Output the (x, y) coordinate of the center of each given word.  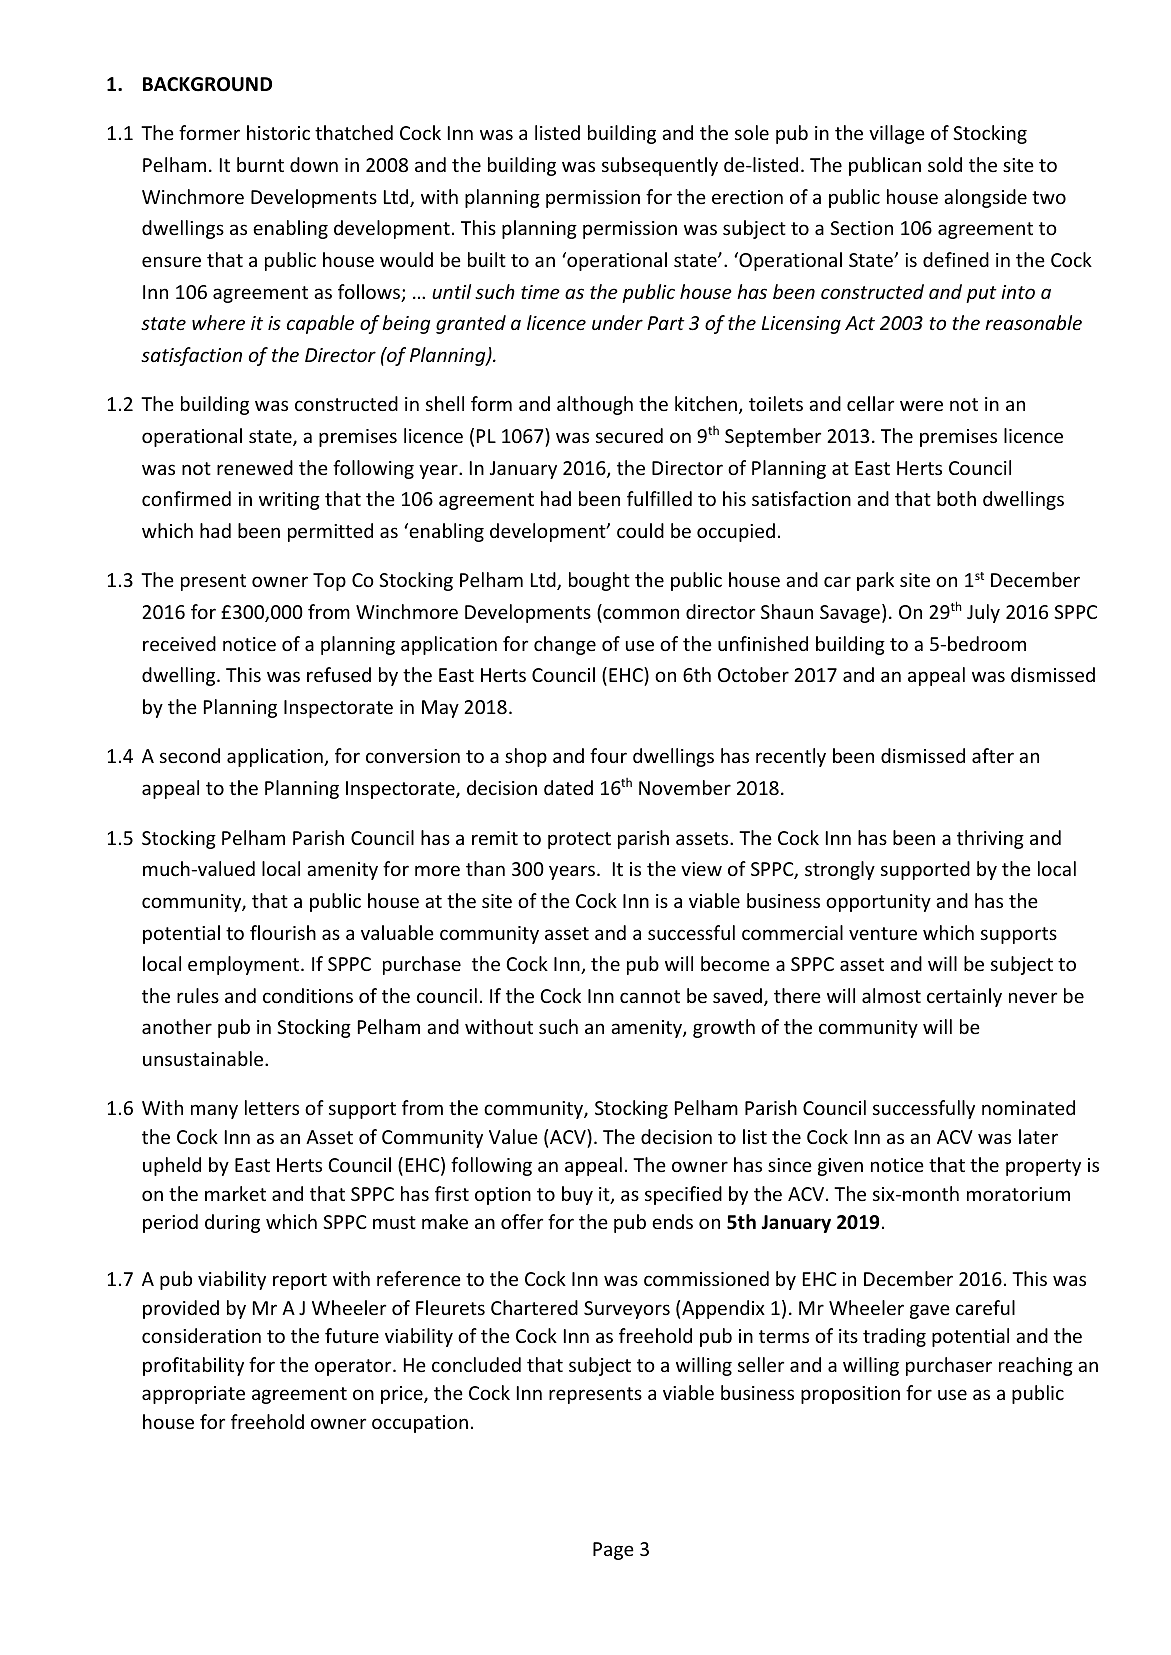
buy (577, 1195)
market (235, 1193)
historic (278, 132)
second (190, 755)
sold (945, 164)
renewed (255, 467)
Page (613, 1551)
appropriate (193, 1395)
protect (579, 840)
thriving (990, 839)
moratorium (1018, 1194)
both (956, 498)
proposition (850, 1395)
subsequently (660, 166)
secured (629, 435)
